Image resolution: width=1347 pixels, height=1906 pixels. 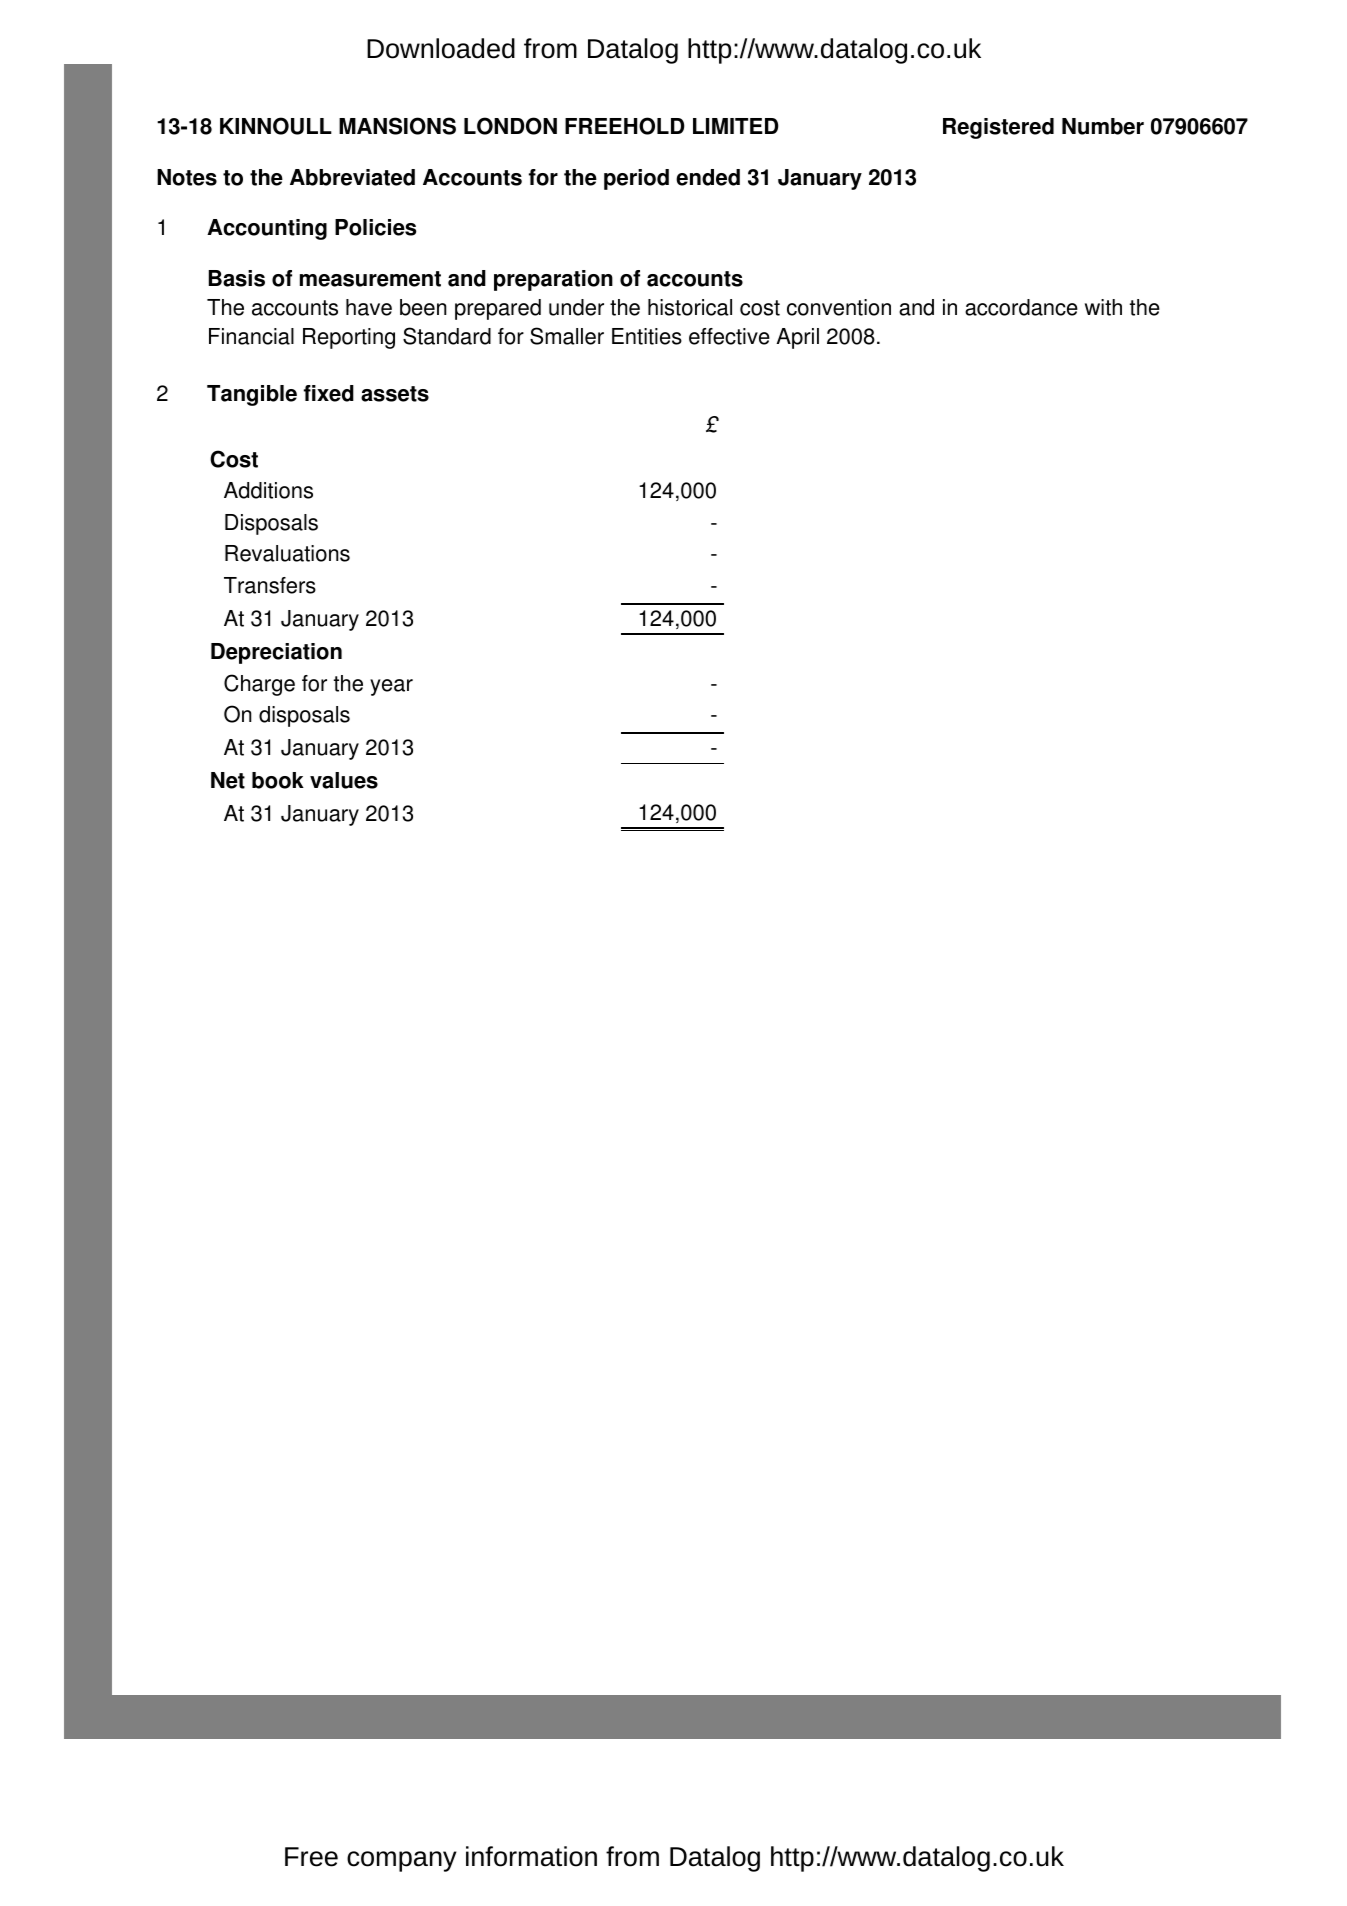 I want to click on period, so click(x=636, y=179).
